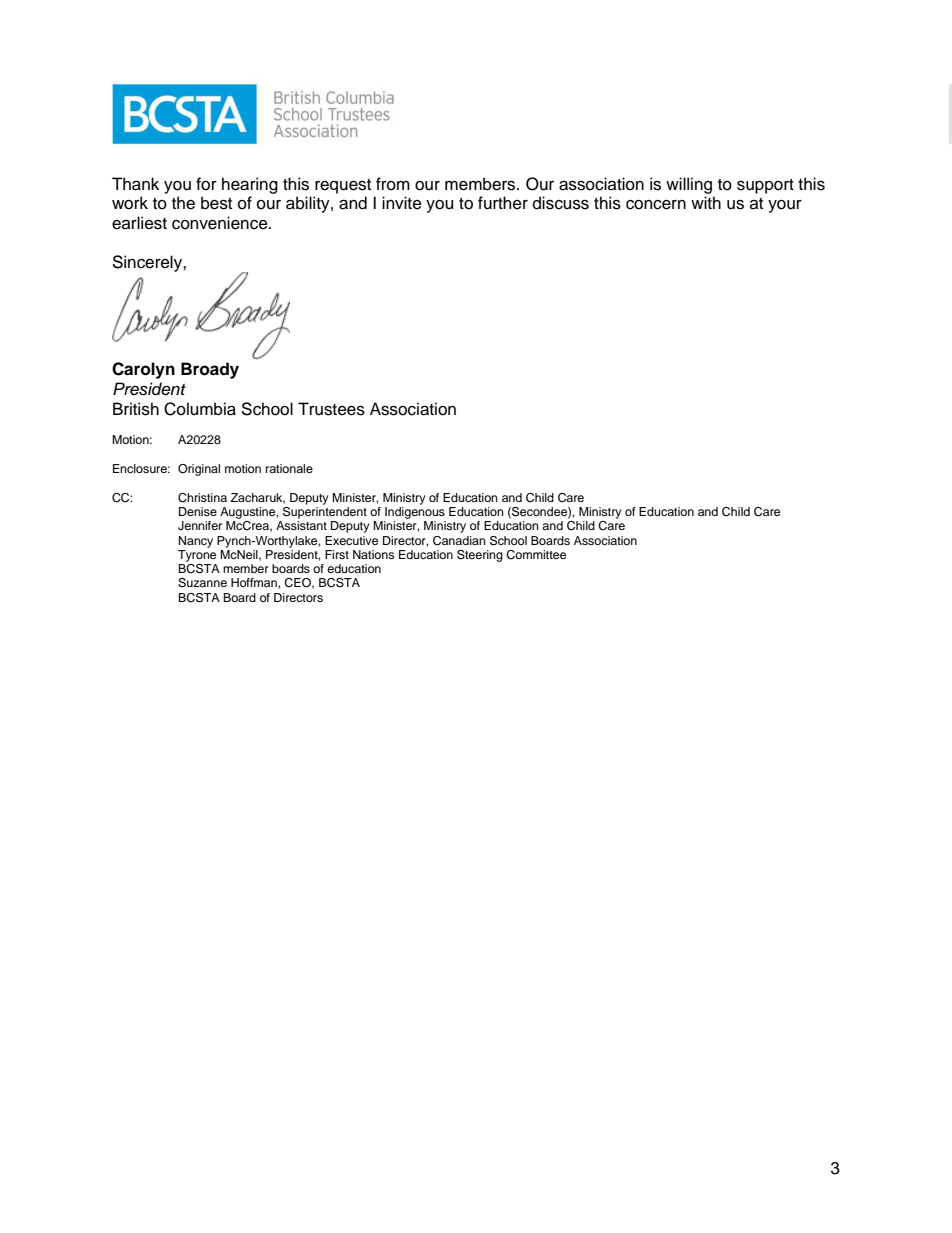  Describe the element at coordinates (536, 555) in the screenshot. I see `Committee` at that location.
